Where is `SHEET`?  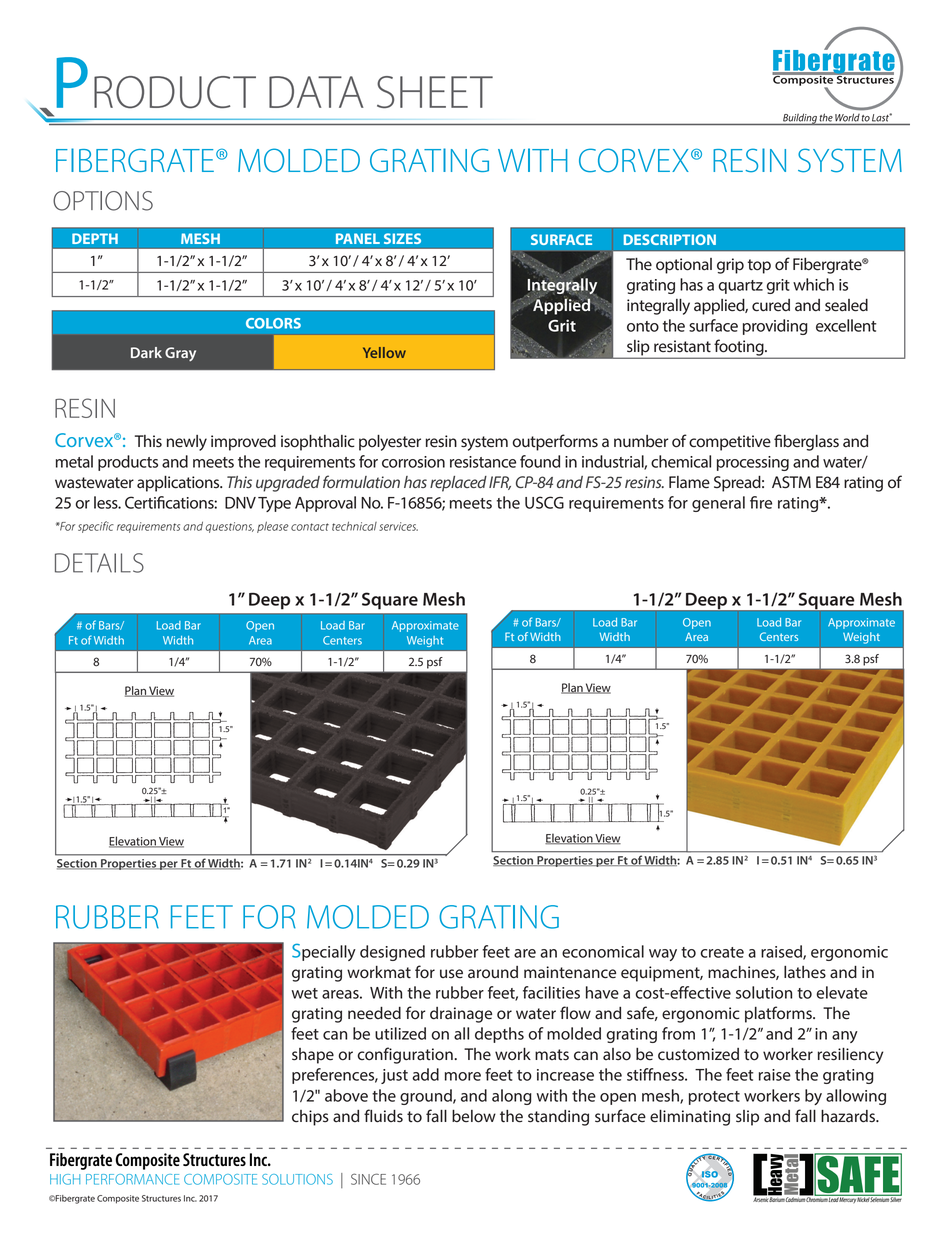
SHEET is located at coordinates (435, 92).
